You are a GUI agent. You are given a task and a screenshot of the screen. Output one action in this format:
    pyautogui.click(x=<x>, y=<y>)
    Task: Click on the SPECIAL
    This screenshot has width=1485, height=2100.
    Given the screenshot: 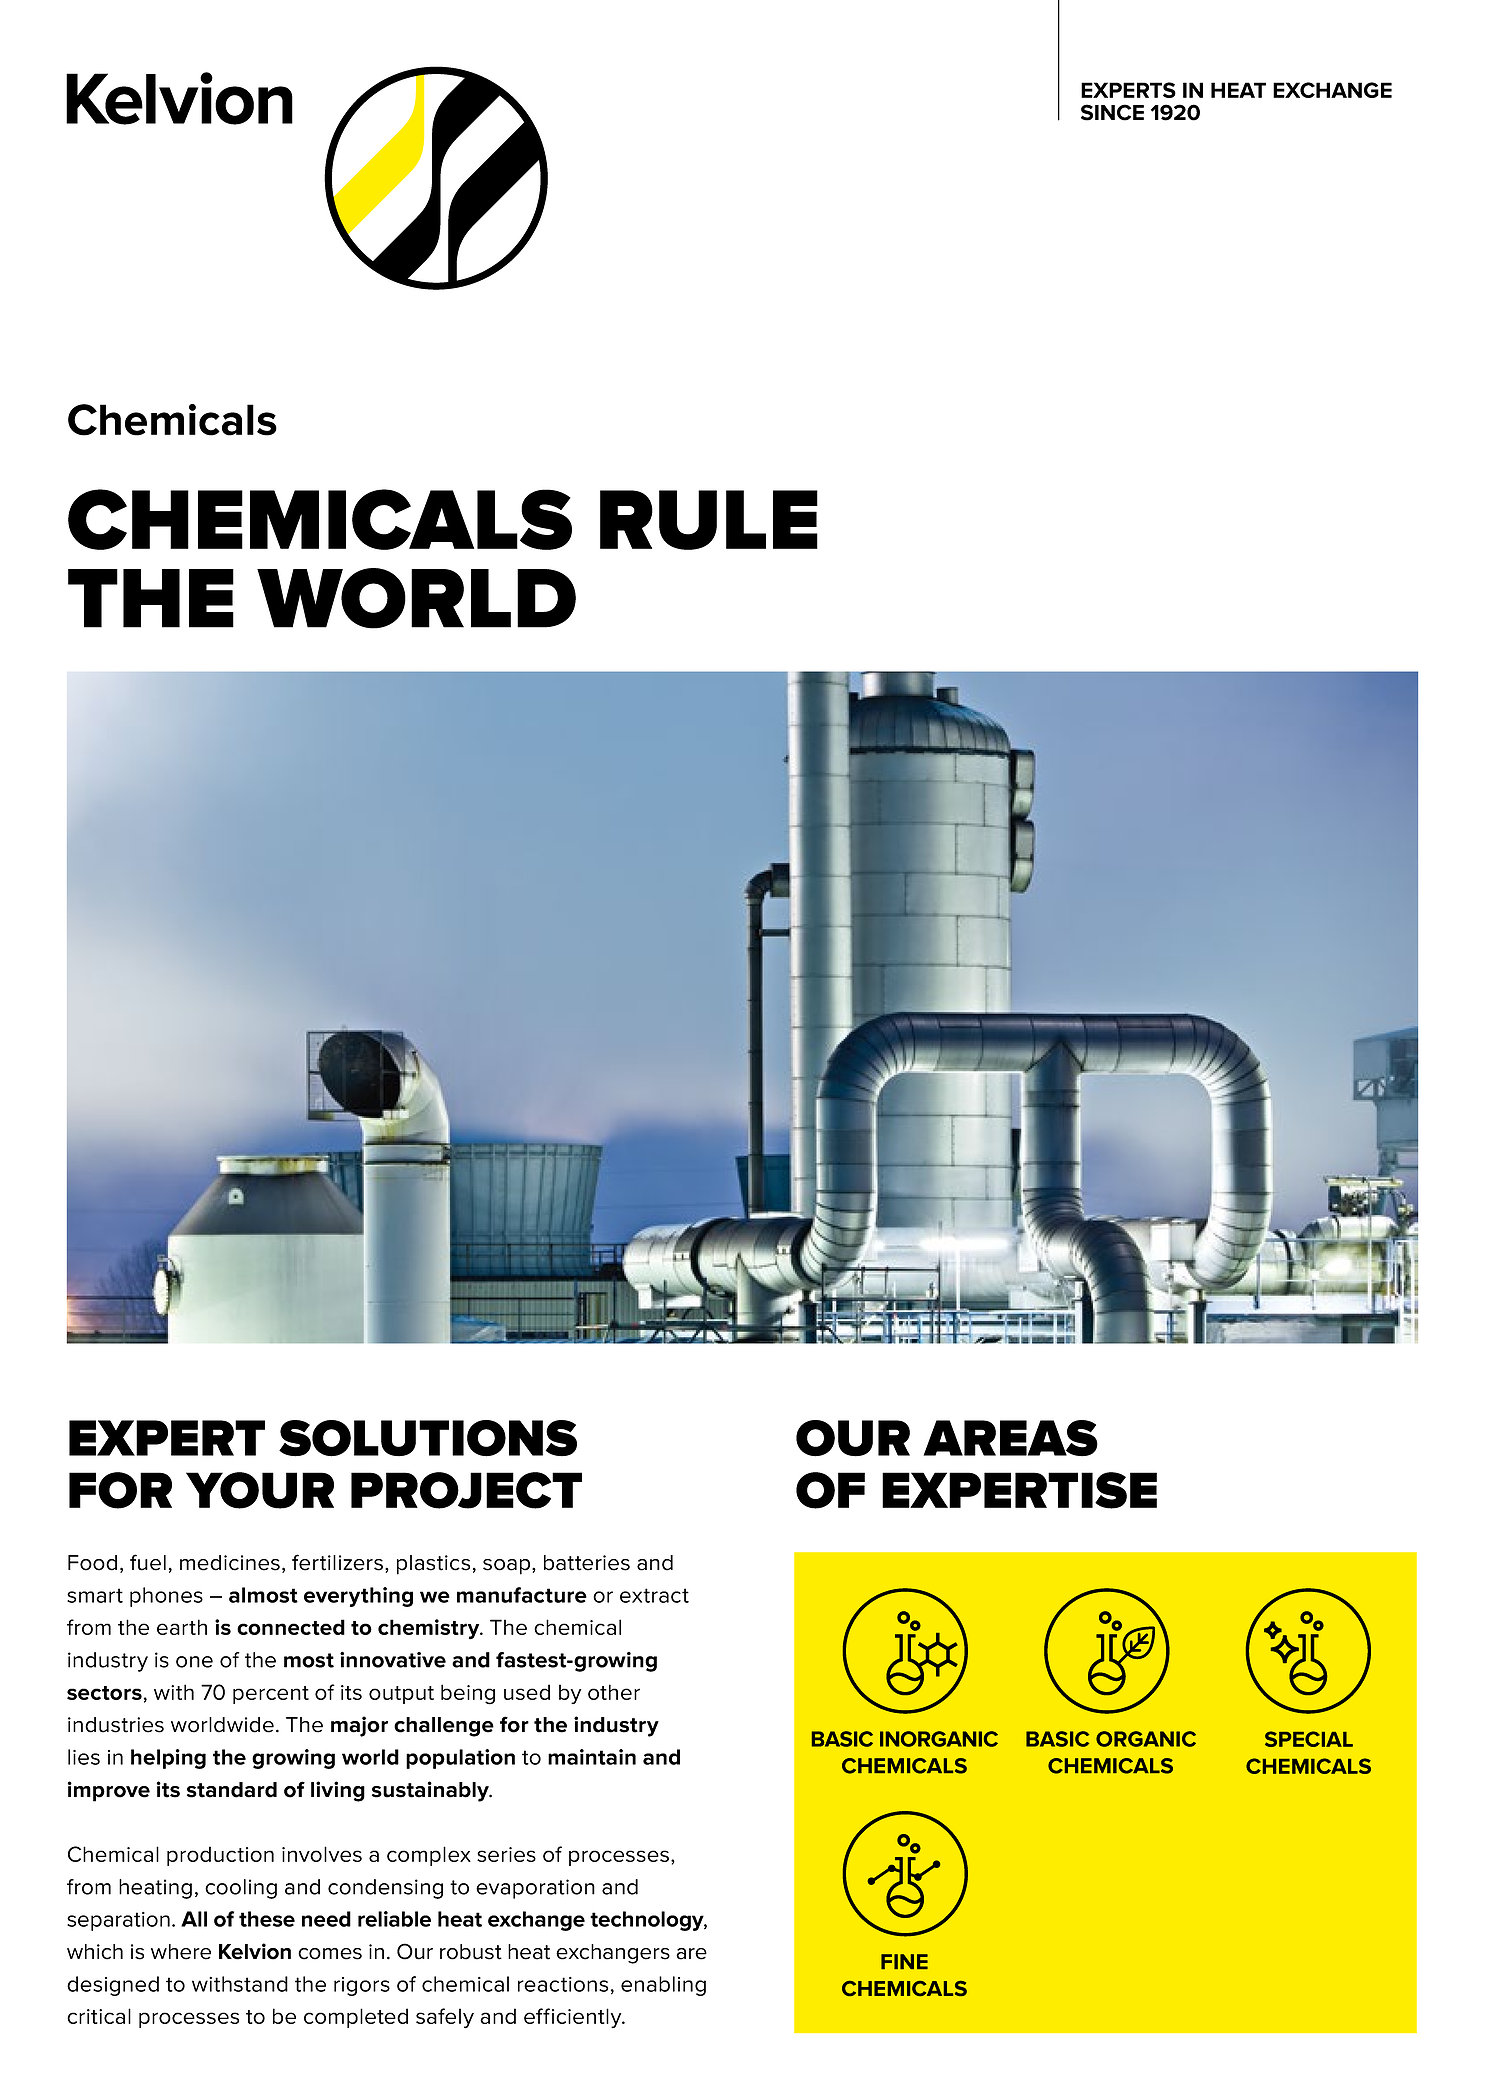 What is the action you would take?
    pyautogui.click(x=1309, y=1739)
